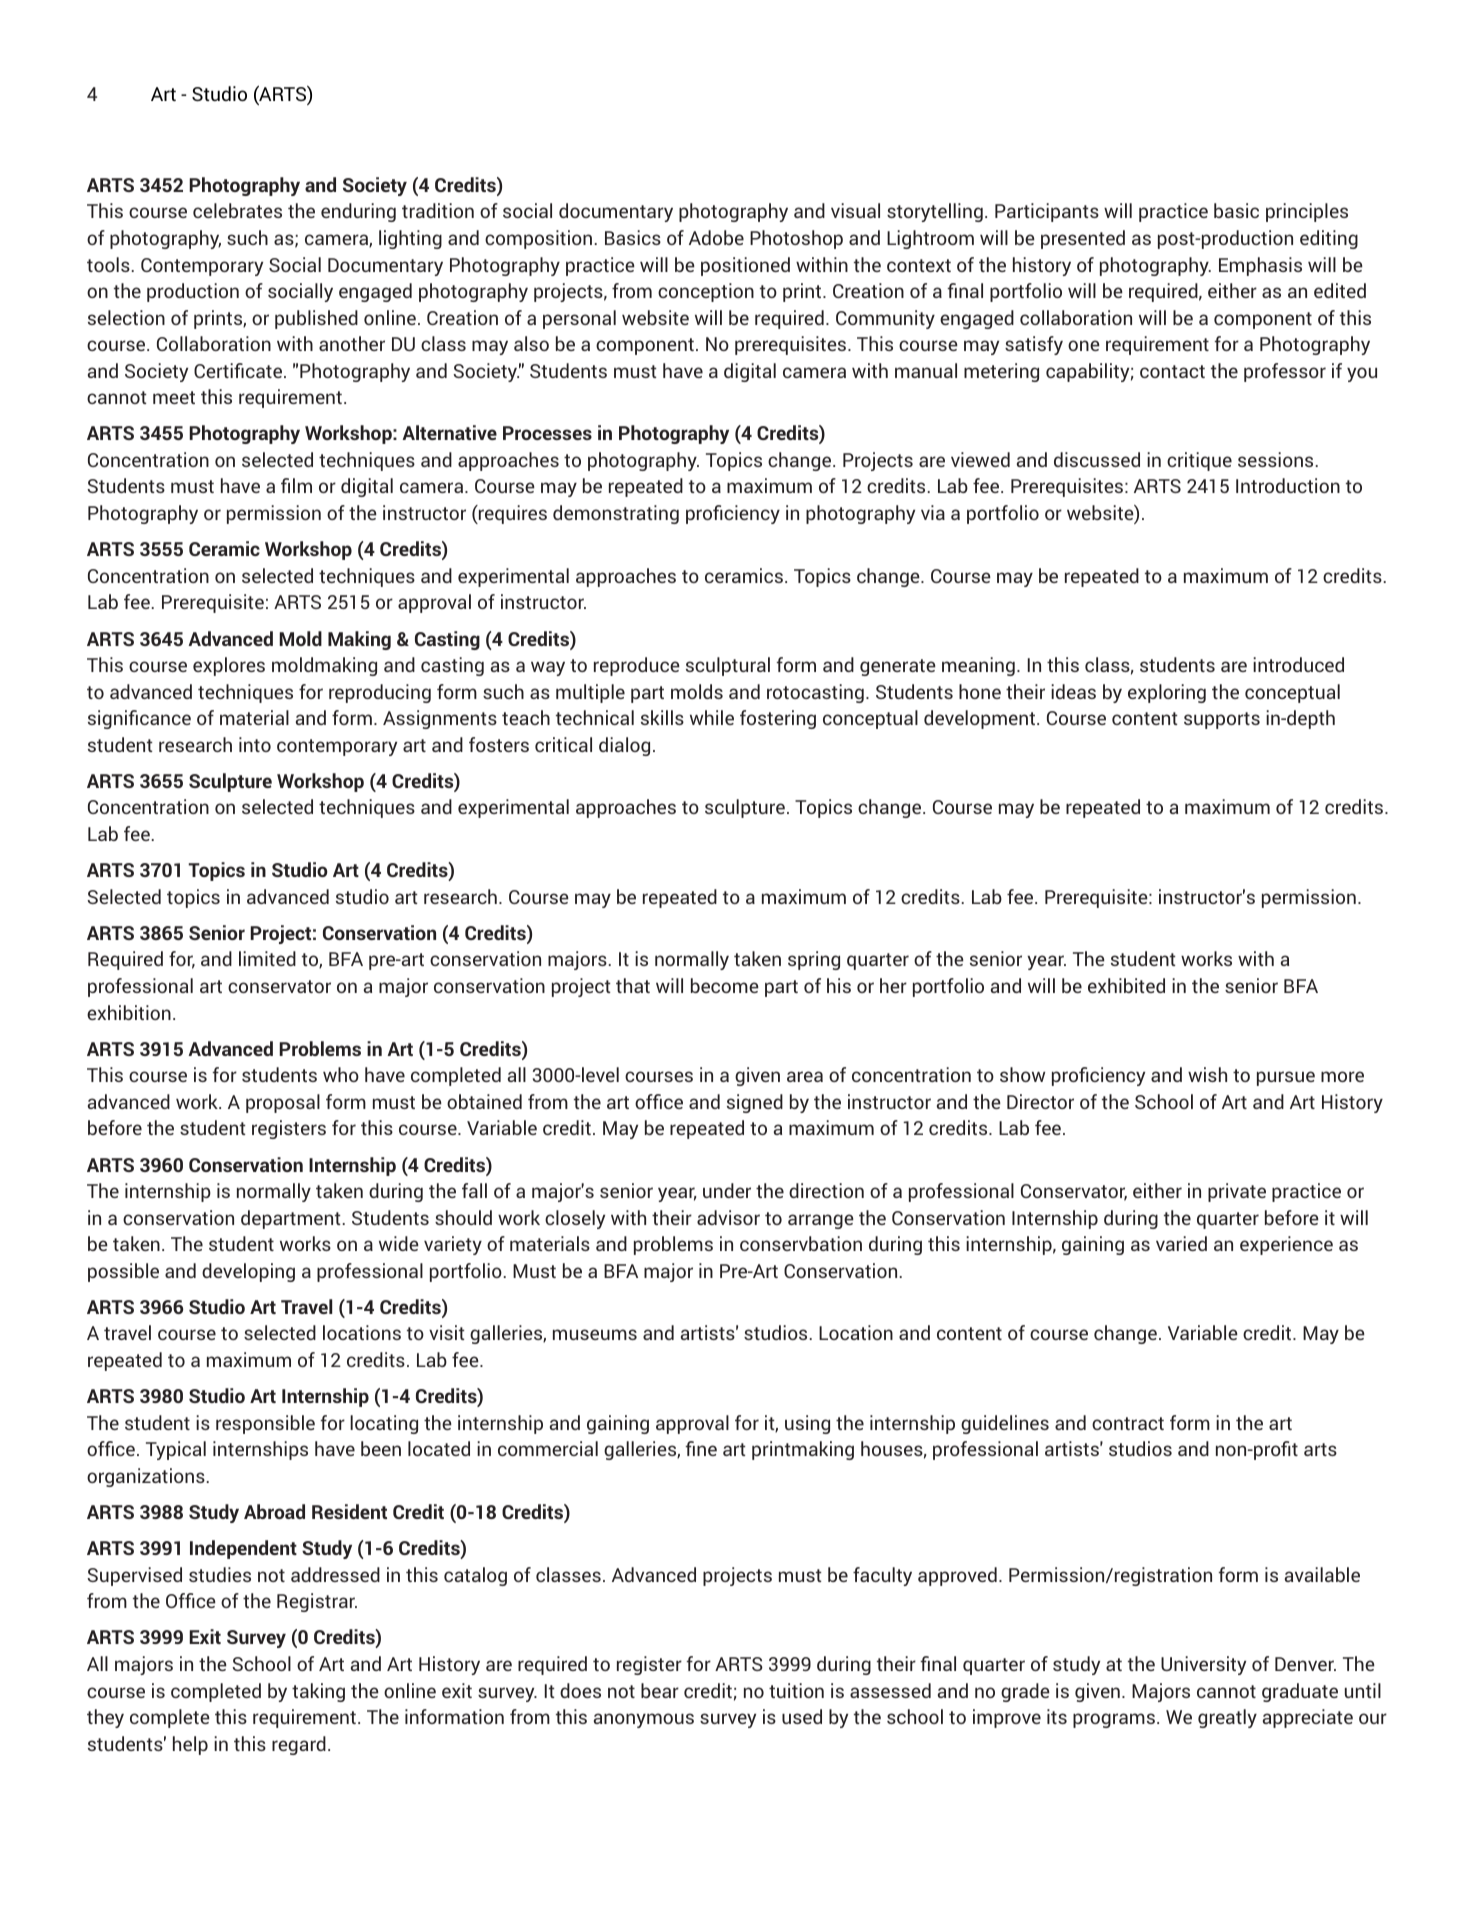  What do you see at coordinates (1237, 1192) in the screenshot?
I see `private` at bounding box center [1237, 1192].
